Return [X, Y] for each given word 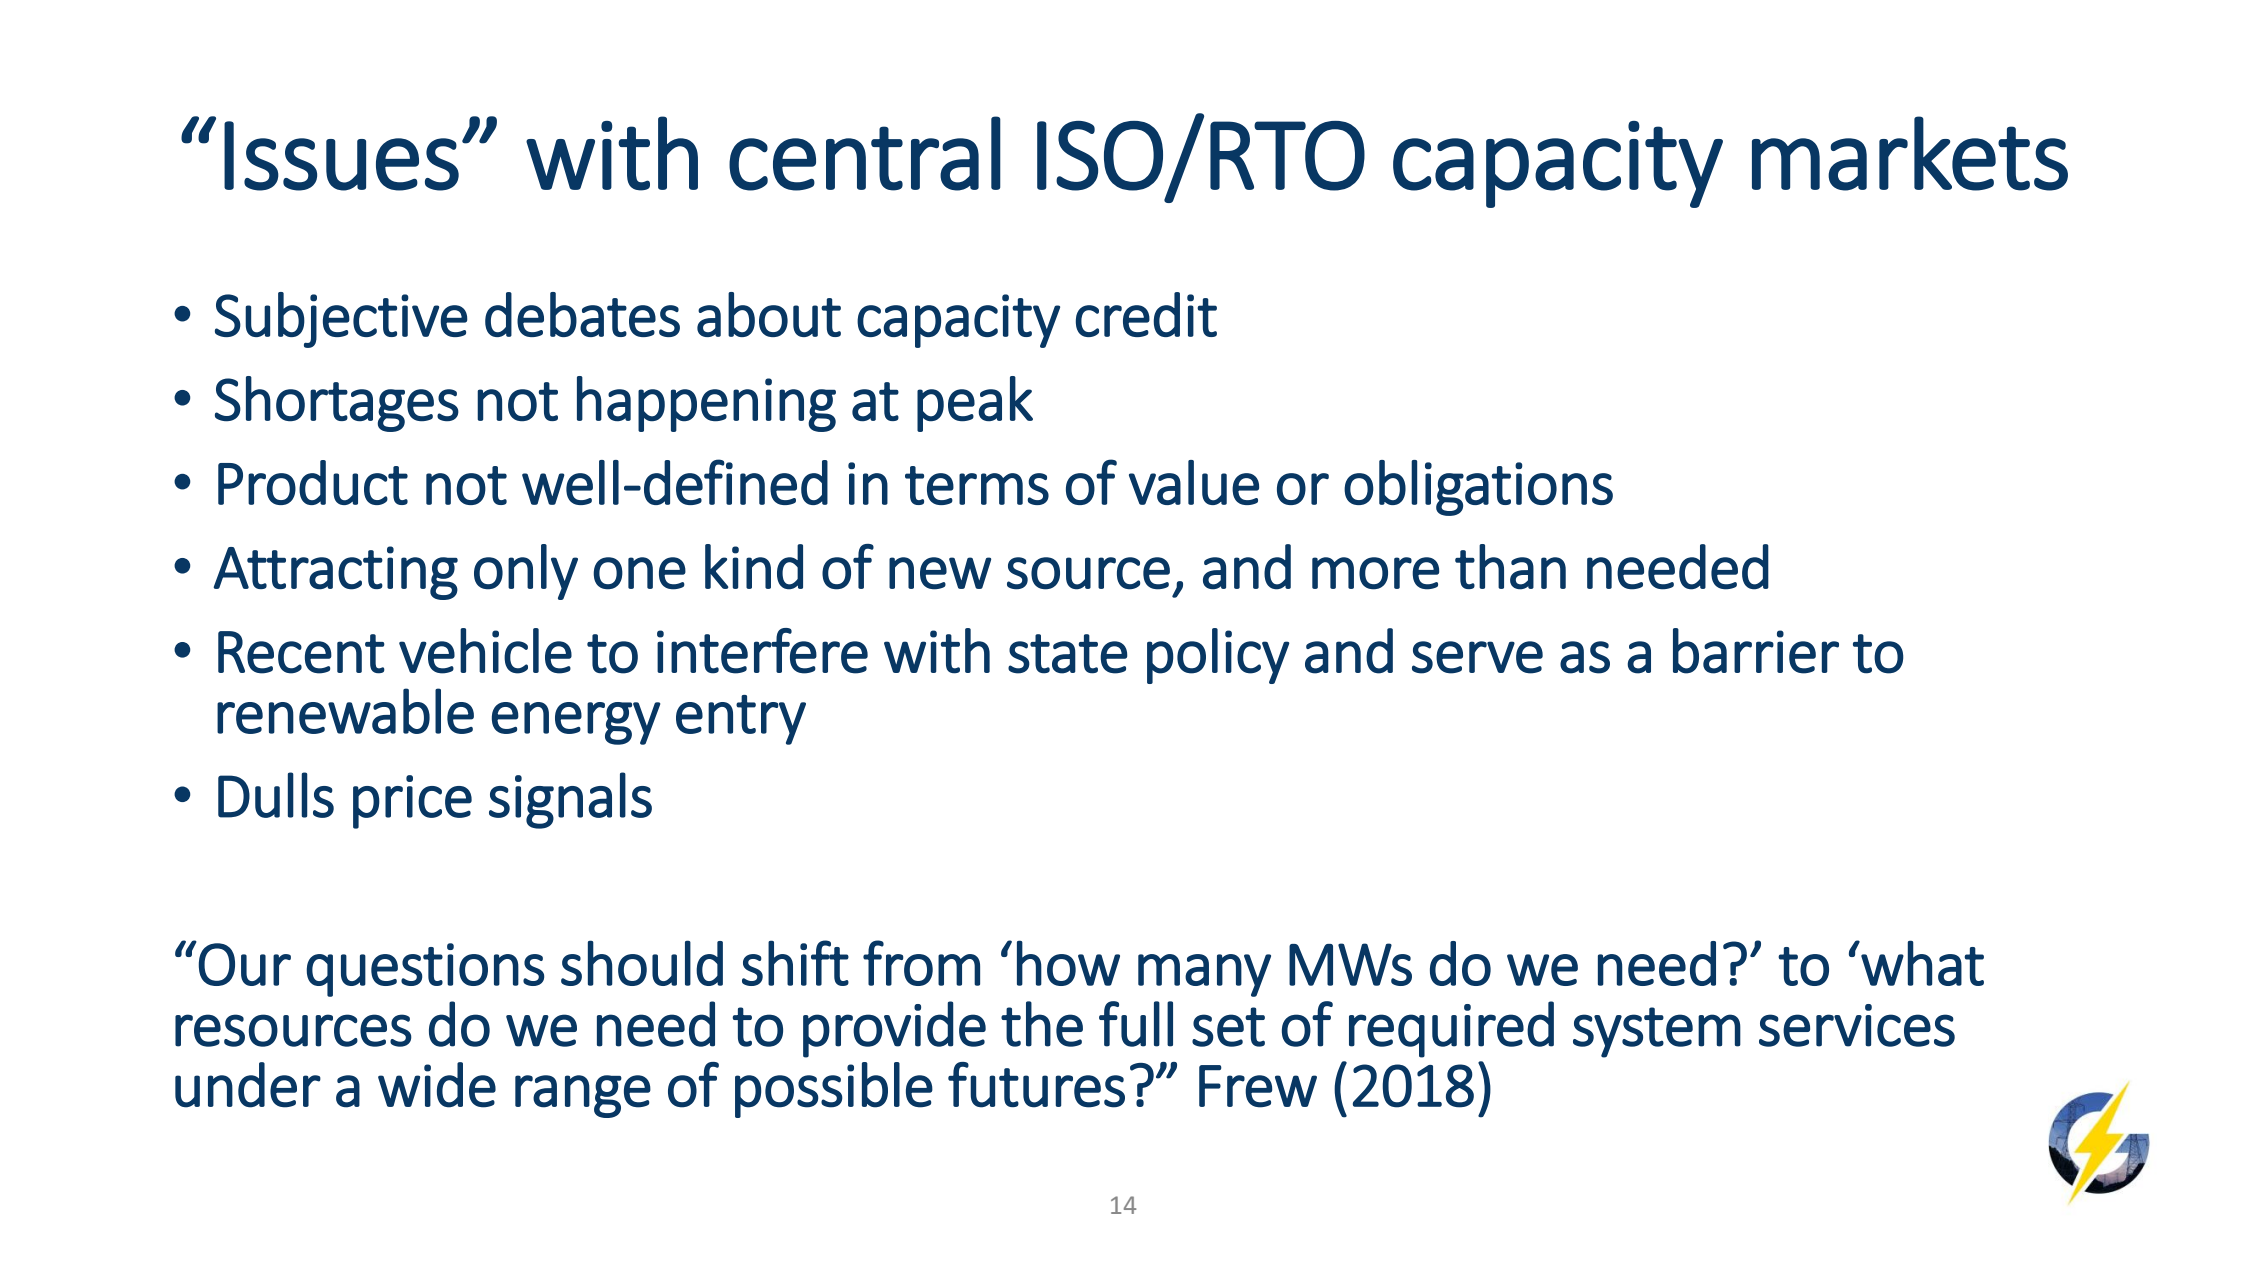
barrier [1756, 651]
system [1657, 1032]
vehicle [485, 651]
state [1068, 654]
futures [1036, 1085]
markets [1910, 153]
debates [582, 314]
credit [1146, 314]
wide [437, 1085]
